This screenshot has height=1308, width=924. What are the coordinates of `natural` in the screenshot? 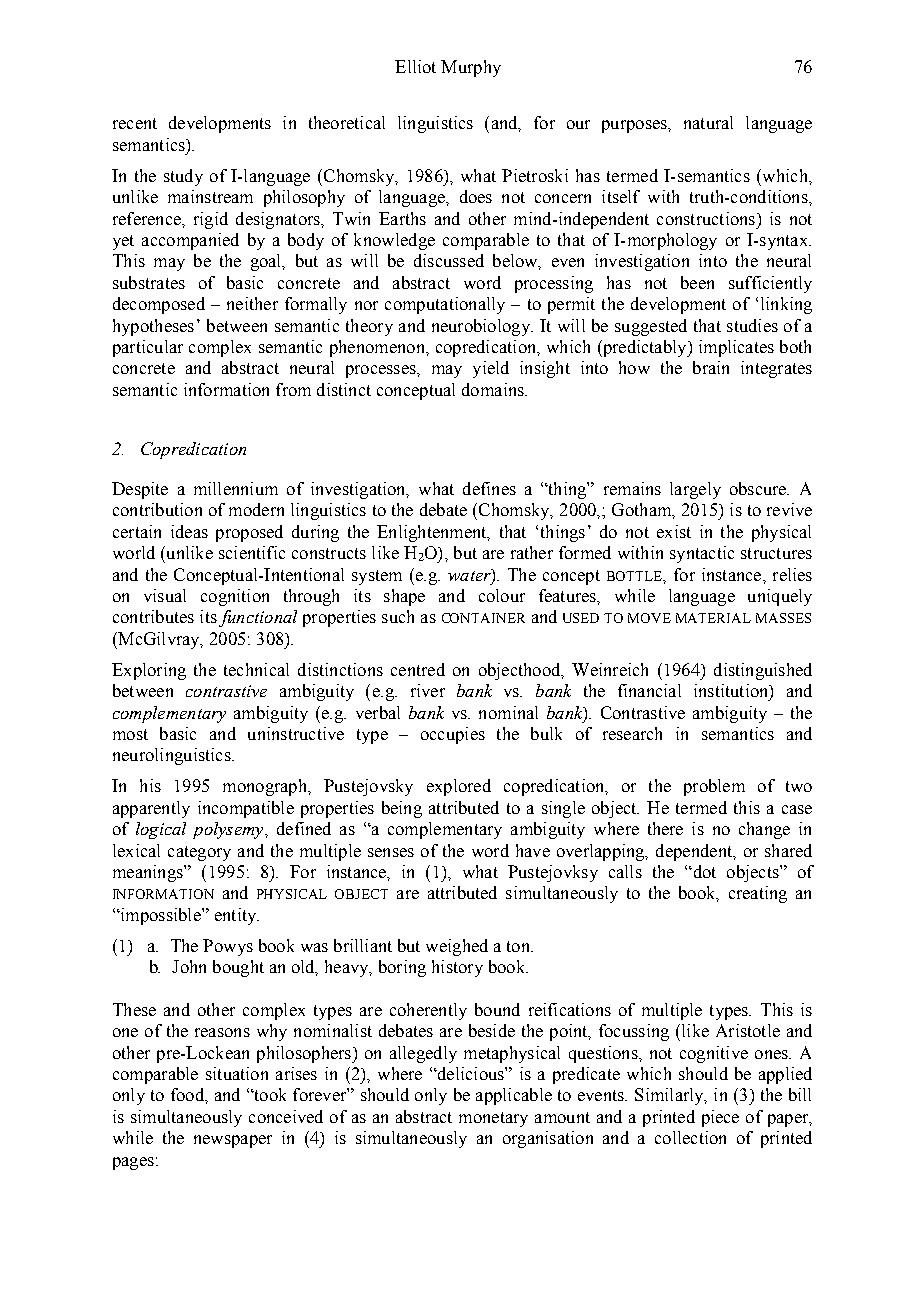 It's located at (708, 122).
